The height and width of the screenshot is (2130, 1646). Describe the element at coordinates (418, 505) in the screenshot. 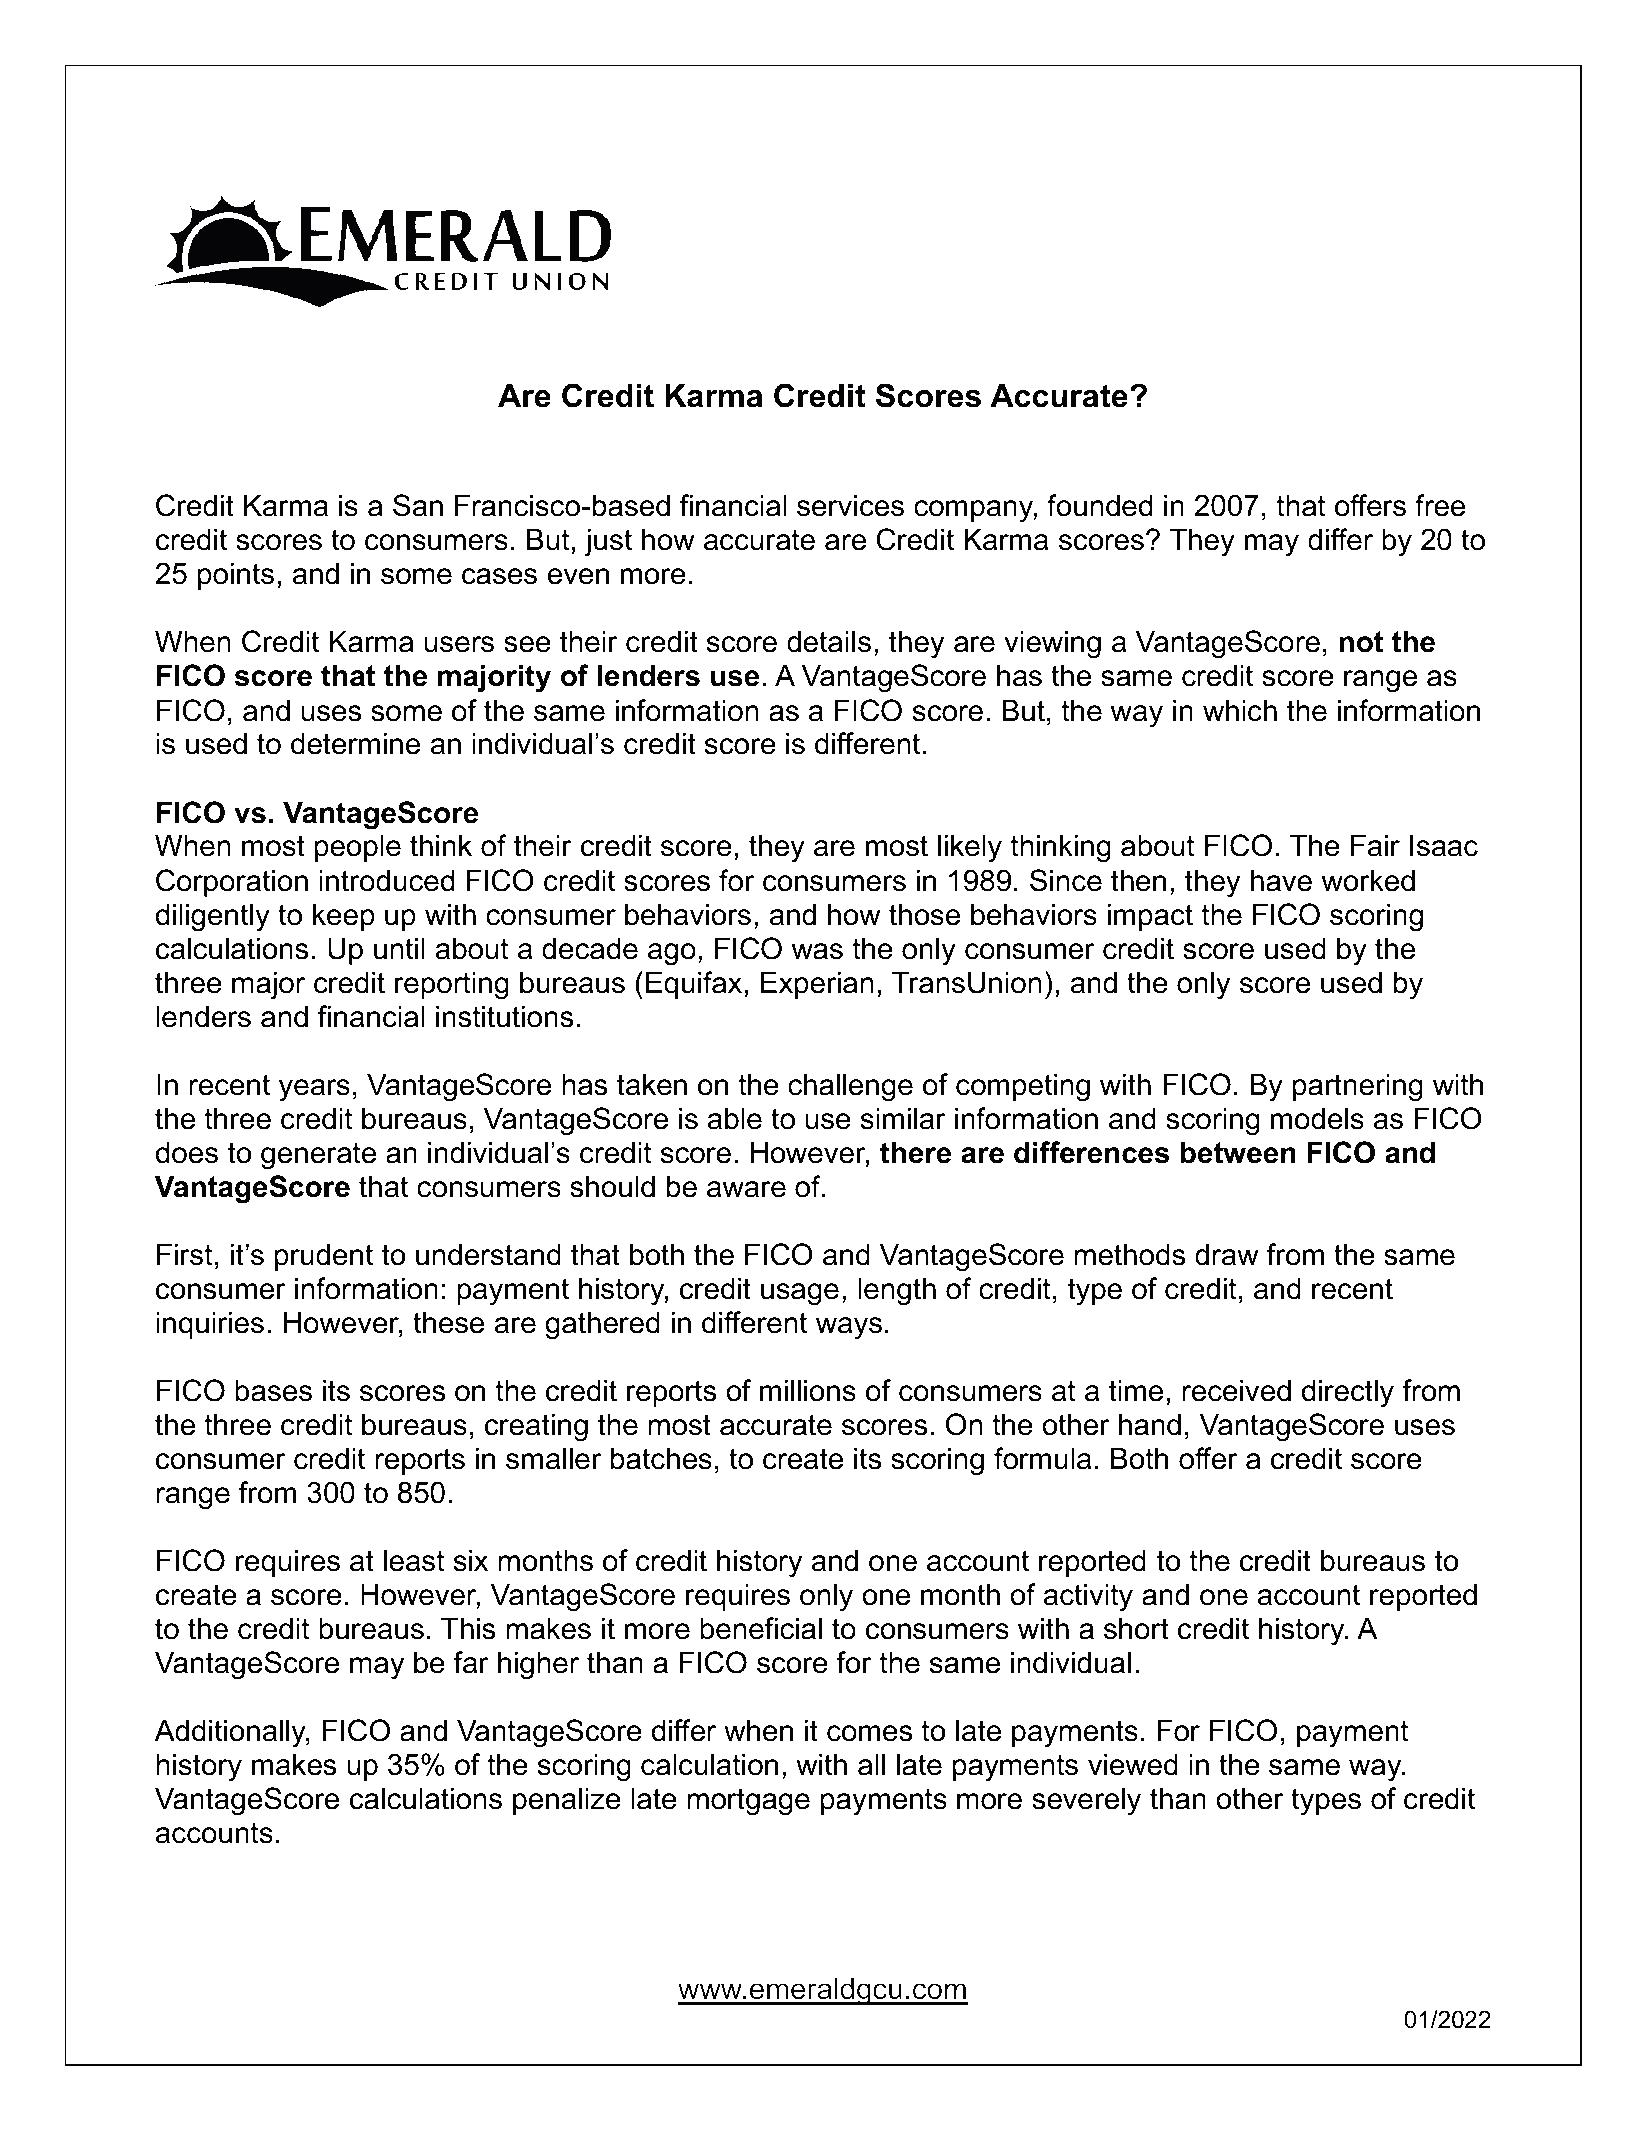

I see `San` at that location.
